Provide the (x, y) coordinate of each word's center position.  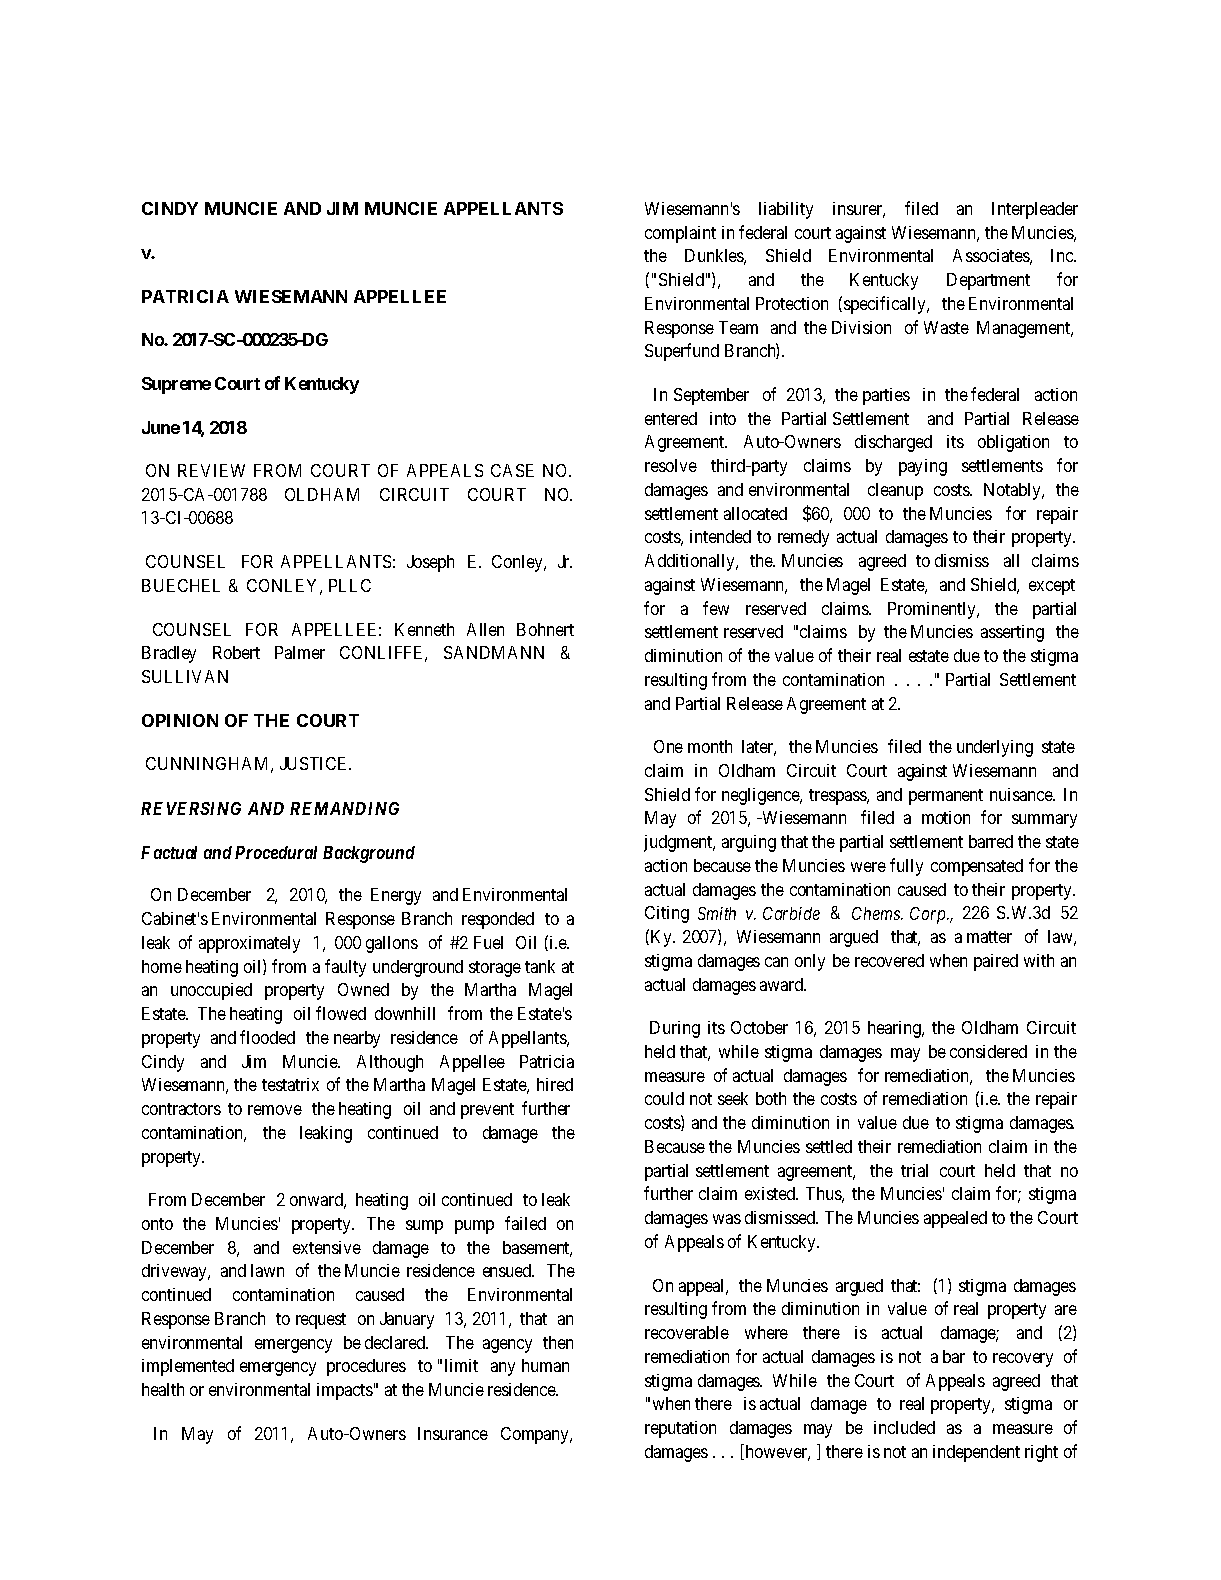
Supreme (176, 385)
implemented (188, 1367)
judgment (679, 843)
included (904, 1427)
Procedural (276, 852)
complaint (680, 234)
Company (536, 1435)
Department (988, 281)
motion (946, 817)
